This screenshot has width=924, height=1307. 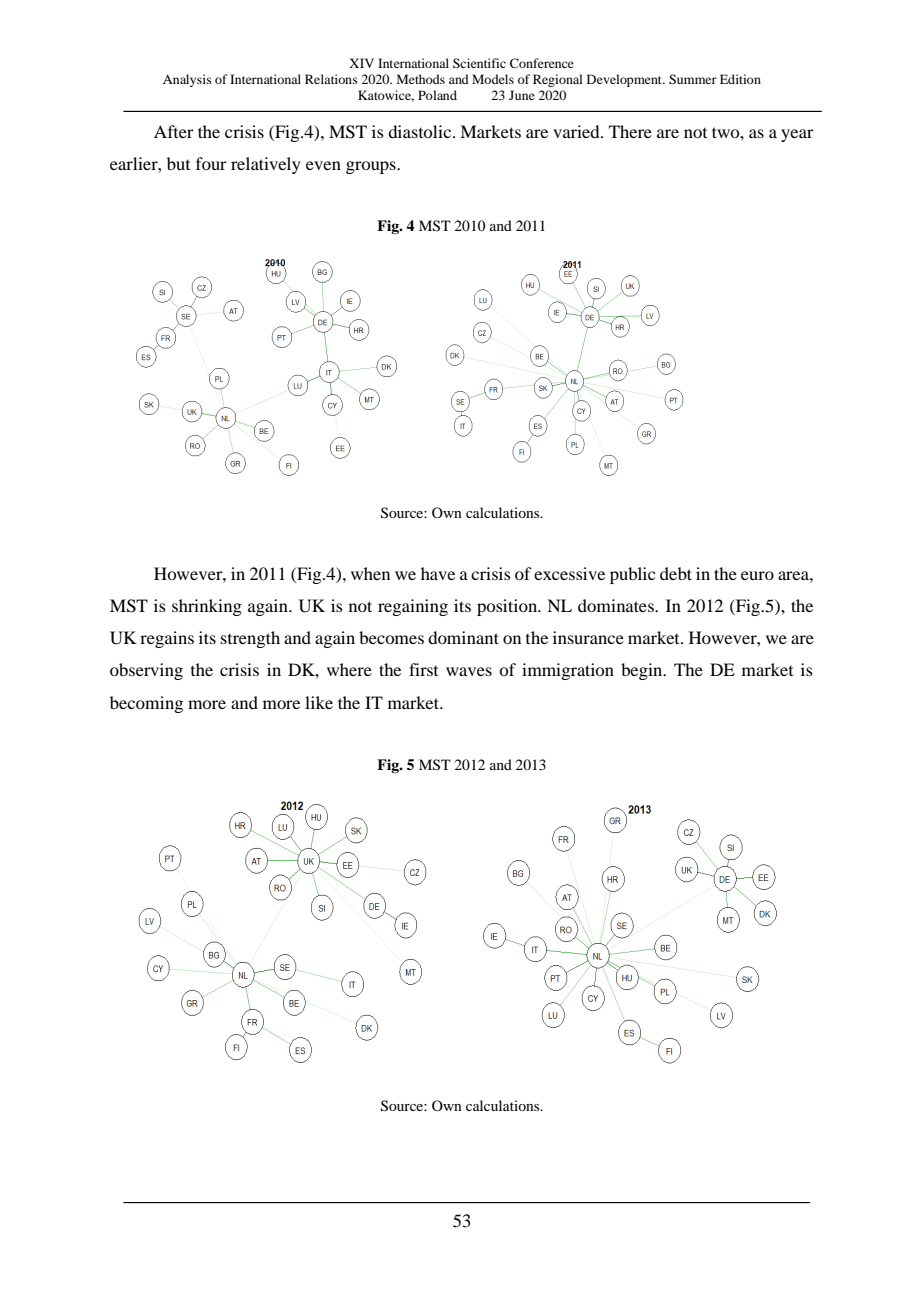 I want to click on observing, so click(x=146, y=671).
